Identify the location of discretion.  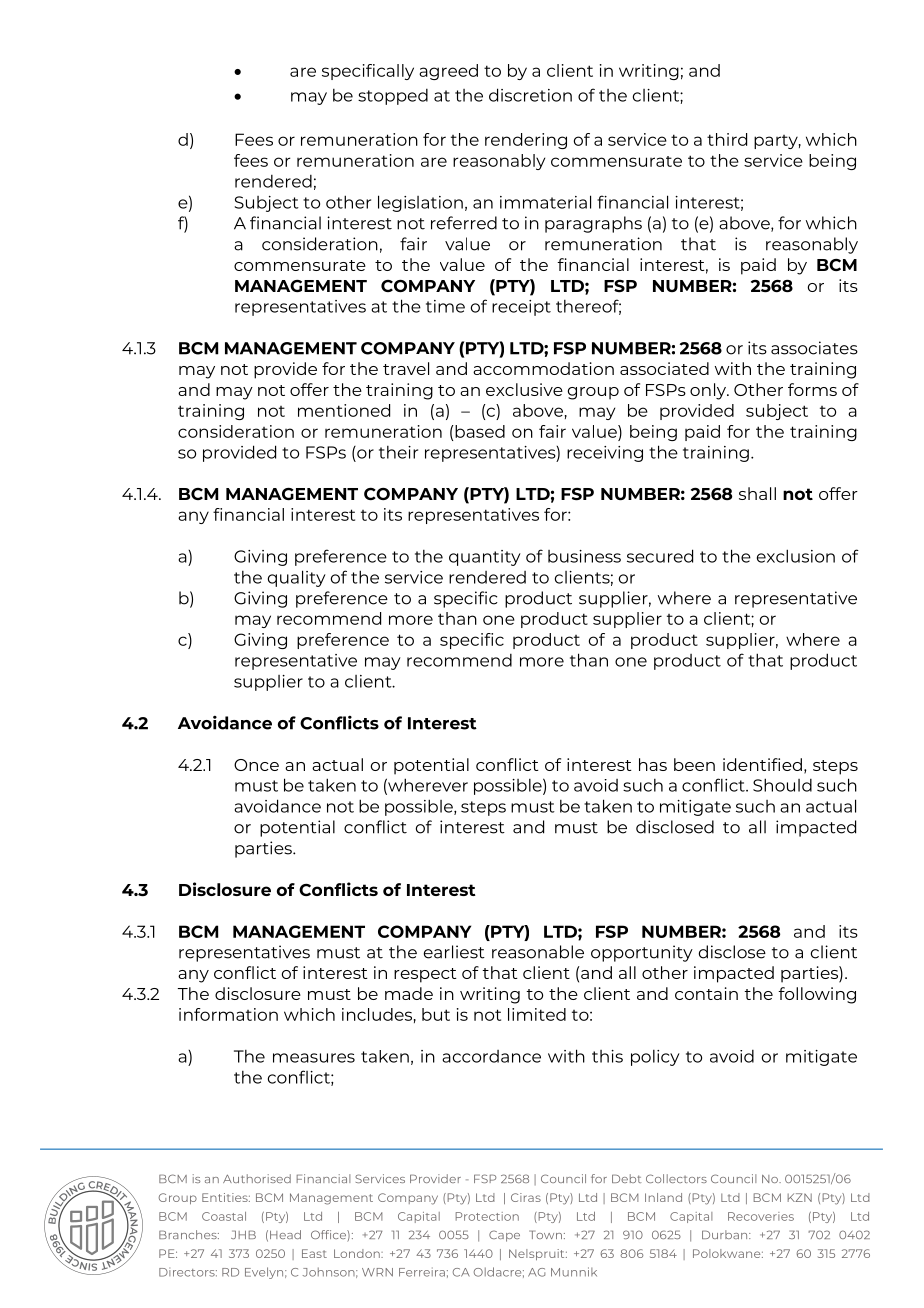
(530, 95).
